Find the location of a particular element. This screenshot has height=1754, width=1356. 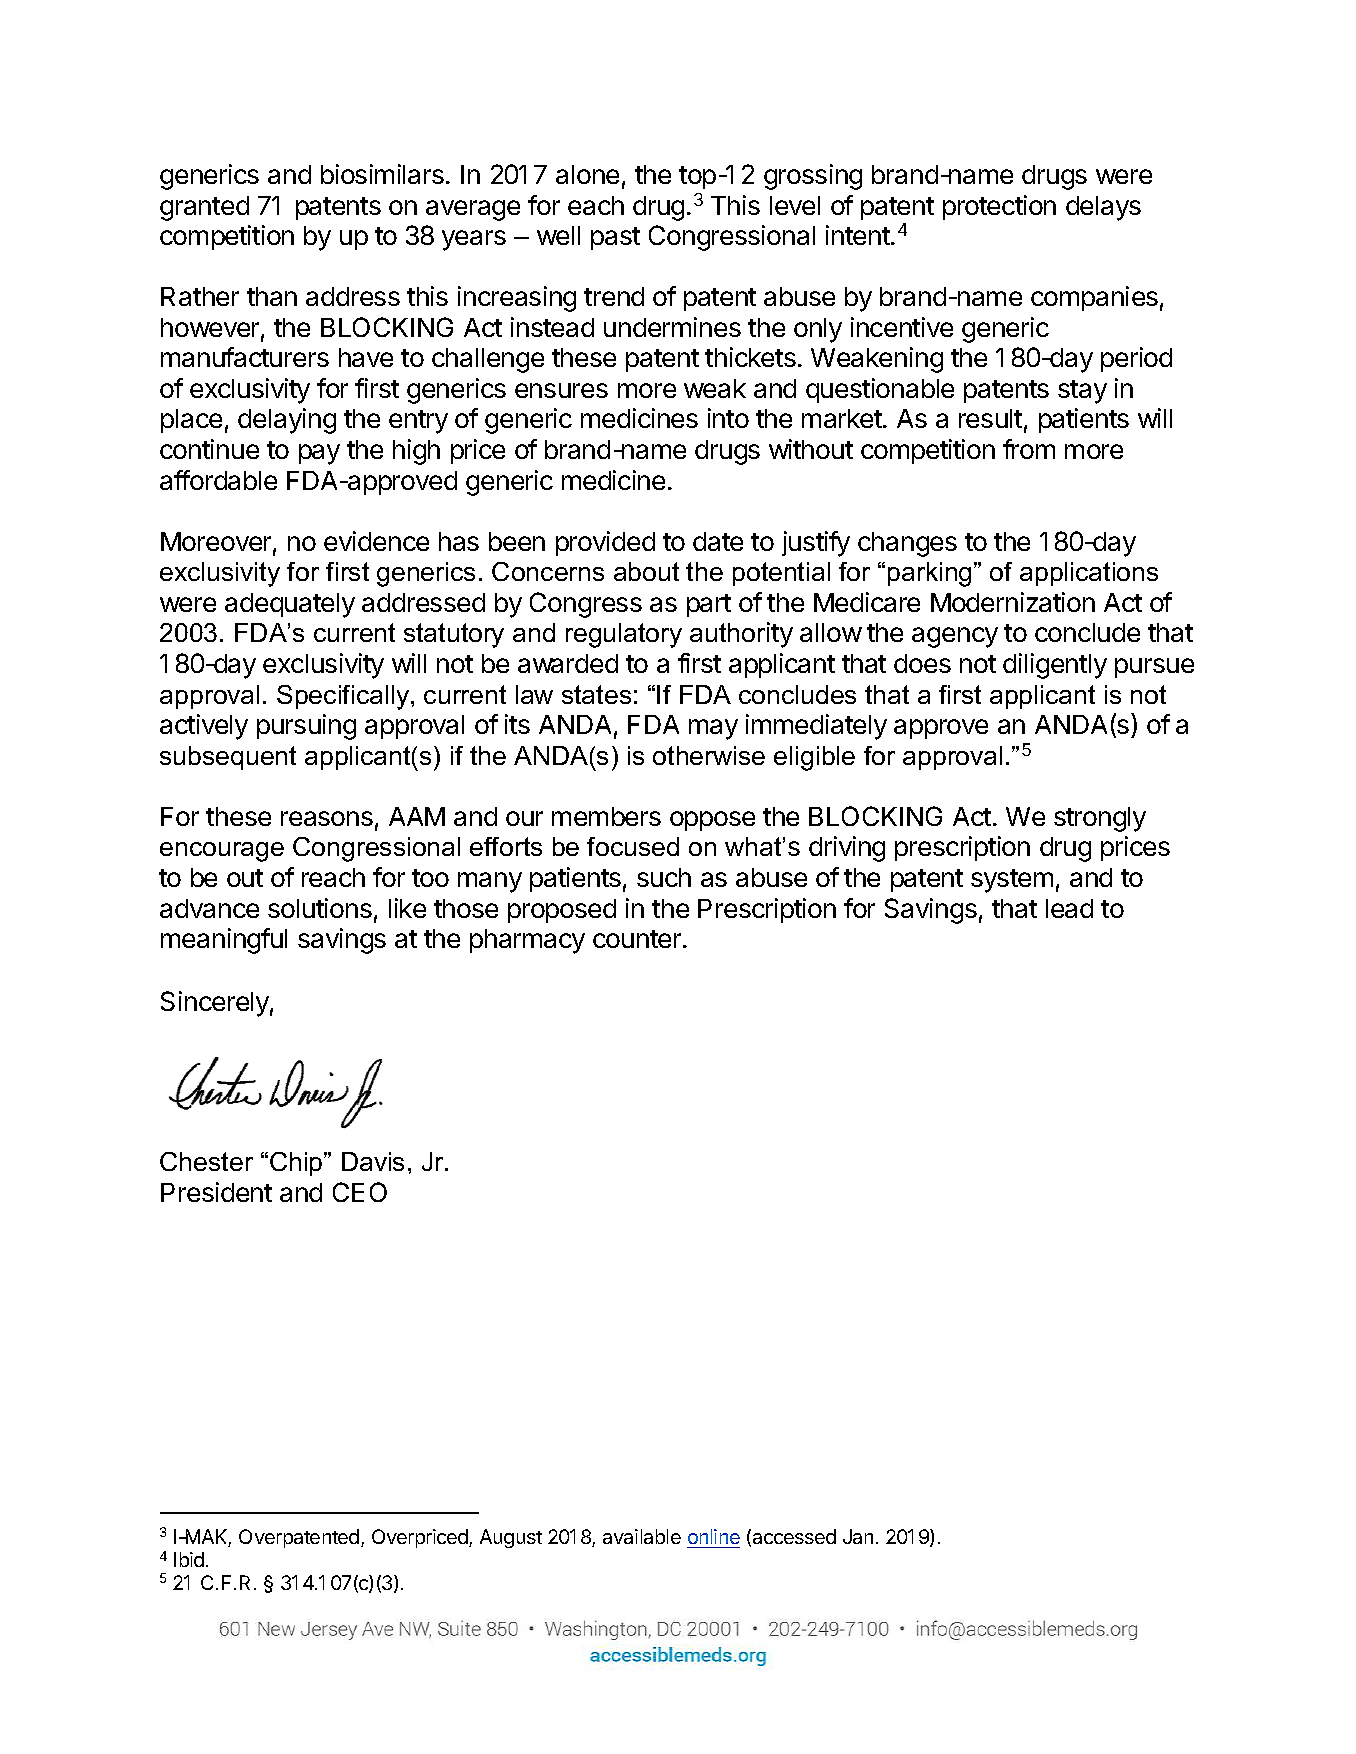

evidence is located at coordinates (376, 541).
